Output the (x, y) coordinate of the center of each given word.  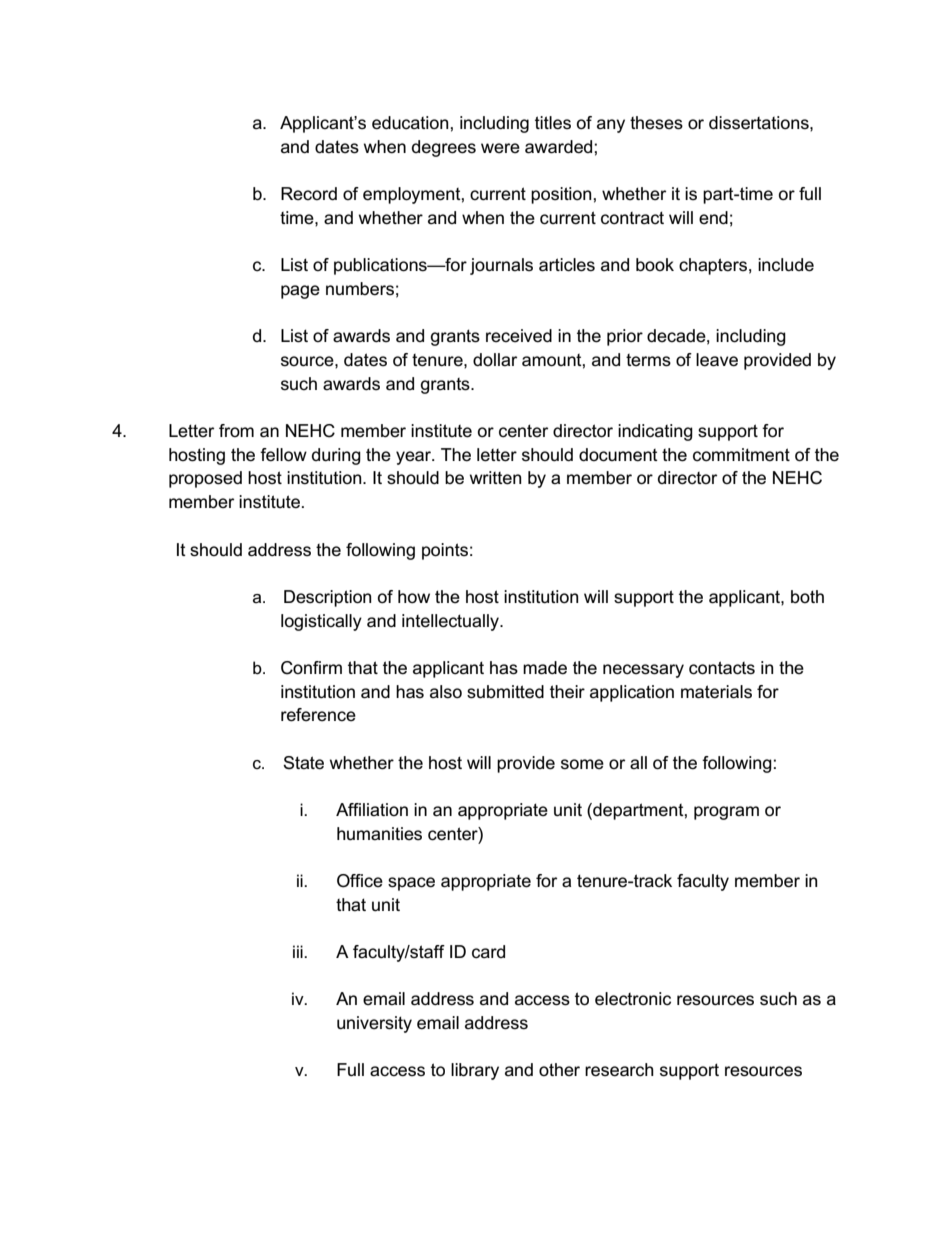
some (582, 764)
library (475, 1071)
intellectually (451, 622)
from (236, 430)
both (807, 596)
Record (309, 194)
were (500, 148)
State (303, 763)
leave (717, 360)
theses (656, 123)
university (374, 1024)
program (726, 813)
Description (328, 598)
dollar (495, 360)
